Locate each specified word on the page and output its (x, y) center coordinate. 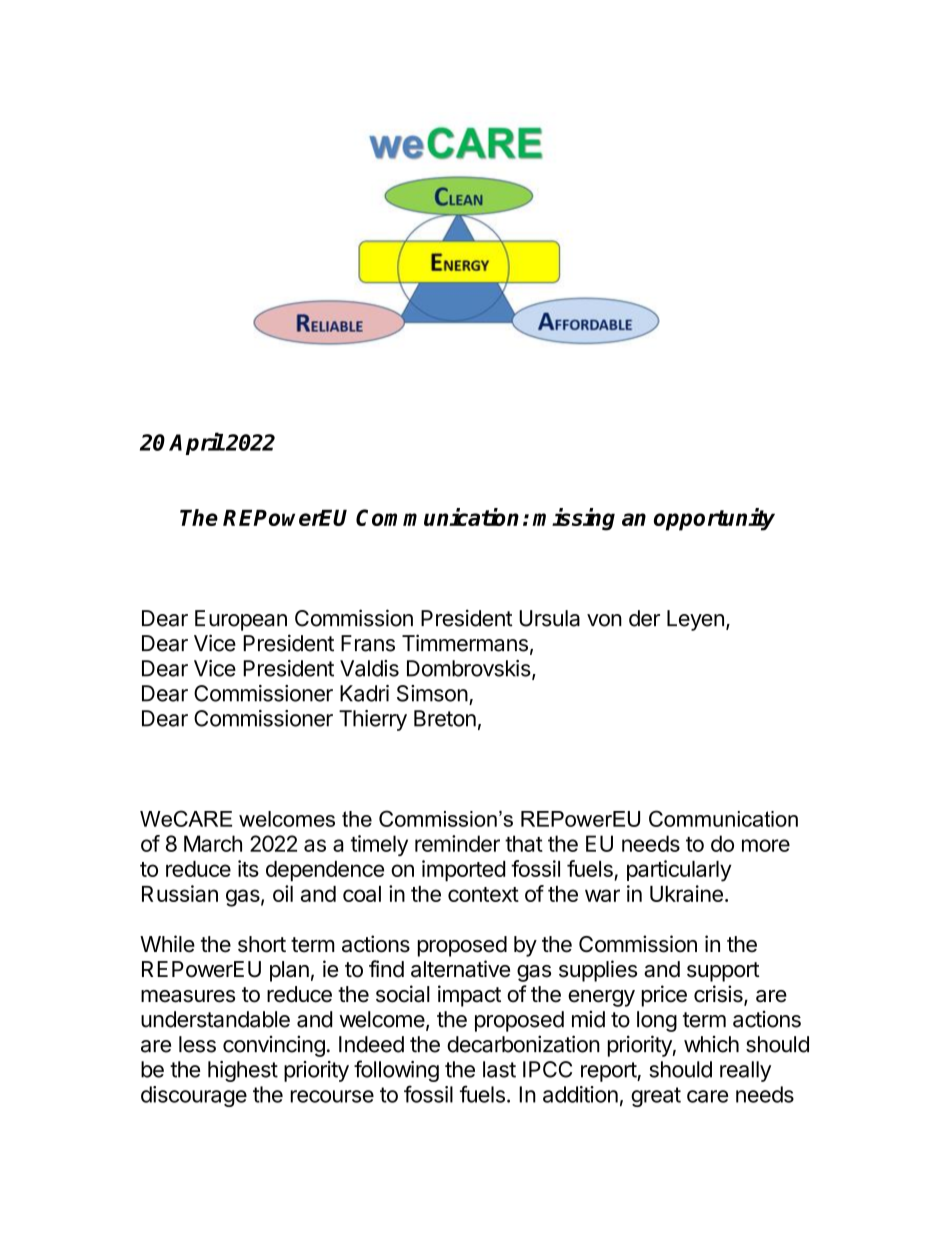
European (241, 620)
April (196, 443)
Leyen (695, 620)
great (656, 1097)
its (248, 868)
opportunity (714, 519)
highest (243, 1071)
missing (573, 519)
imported (463, 871)
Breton (445, 718)
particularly (679, 871)
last (499, 1069)
